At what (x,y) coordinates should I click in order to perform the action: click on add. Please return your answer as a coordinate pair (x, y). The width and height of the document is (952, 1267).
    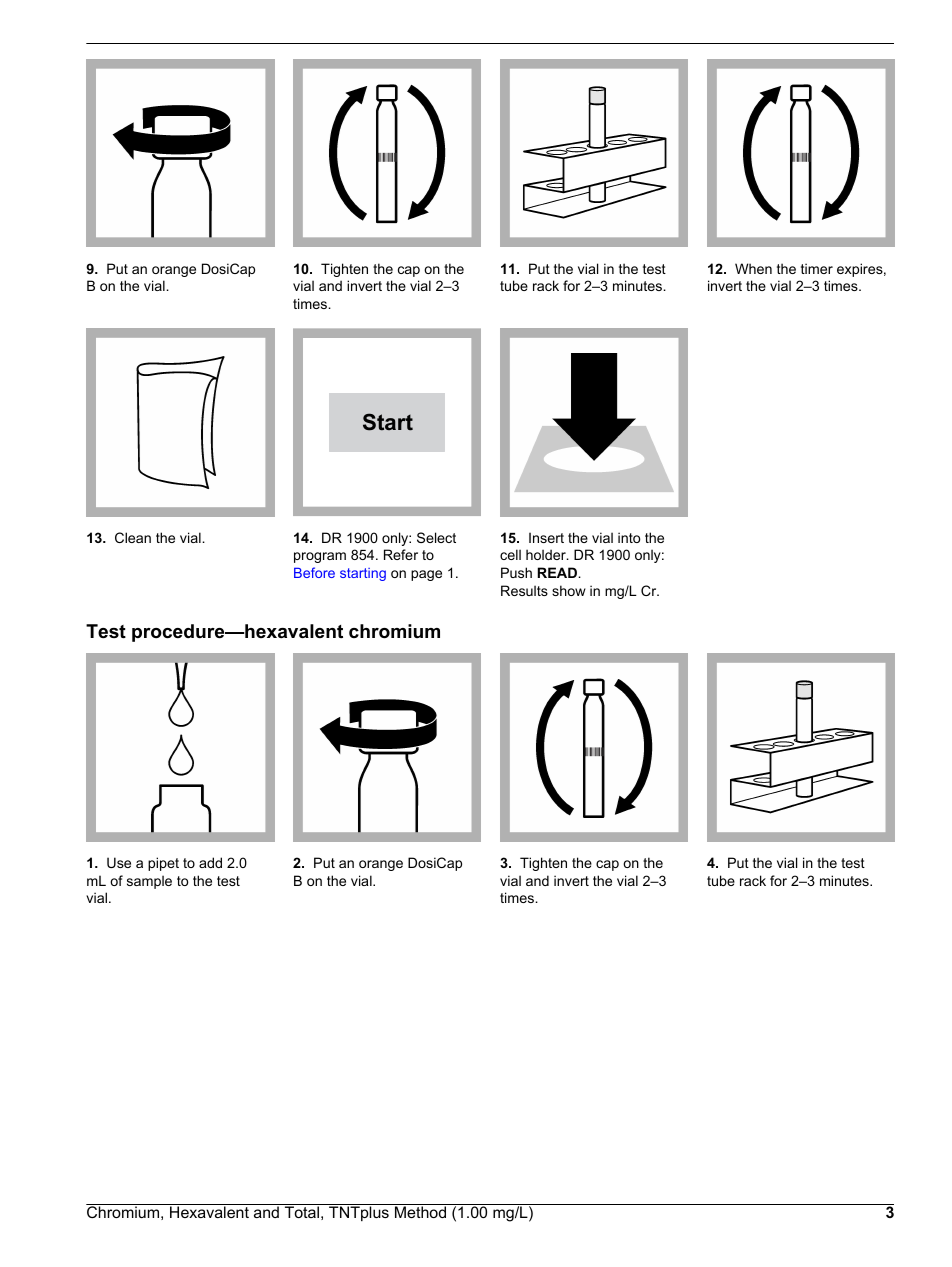
    Looking at the image, I should click on (210, 862).
